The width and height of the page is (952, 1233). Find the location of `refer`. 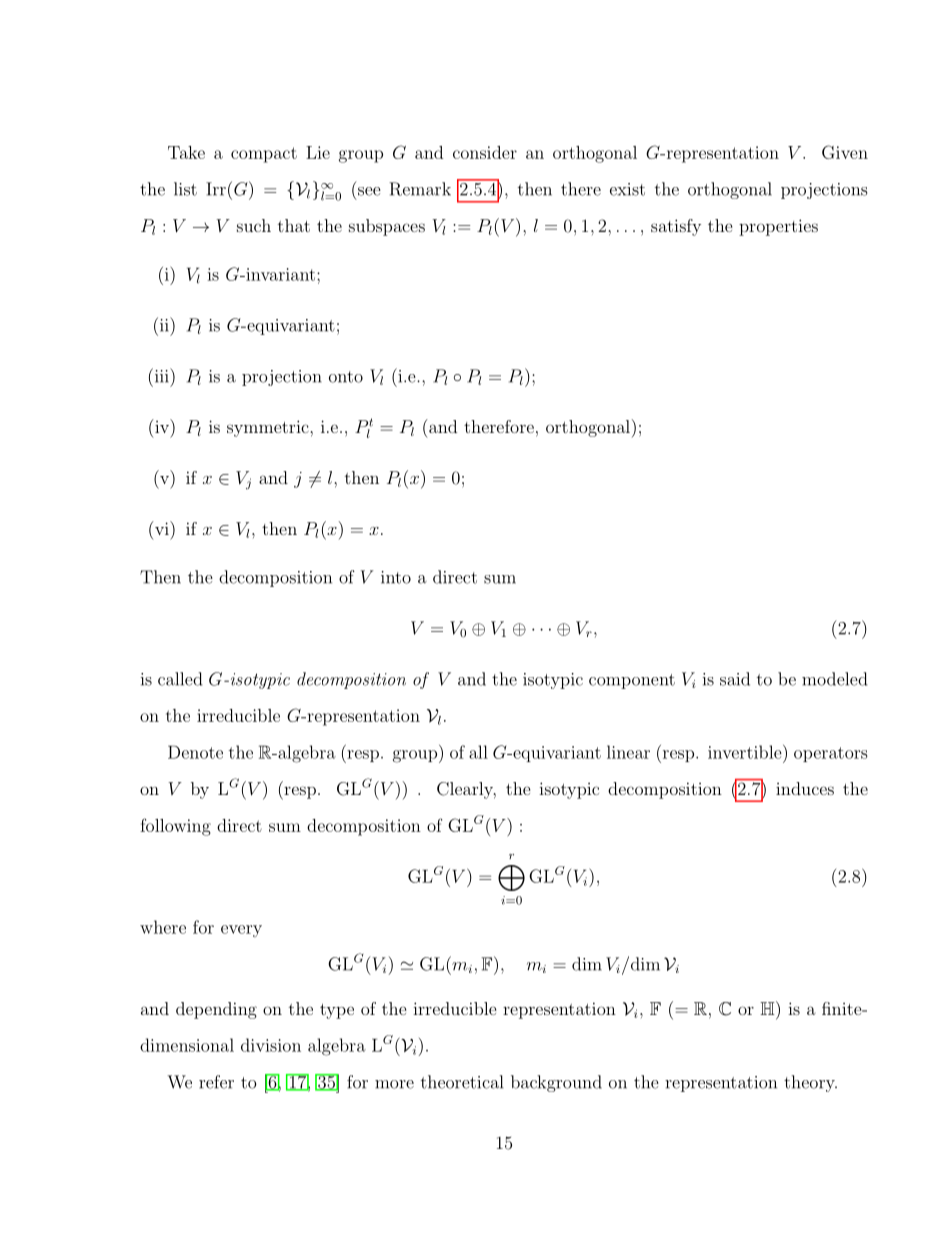

refer is located at coordinates (216, 1082).
